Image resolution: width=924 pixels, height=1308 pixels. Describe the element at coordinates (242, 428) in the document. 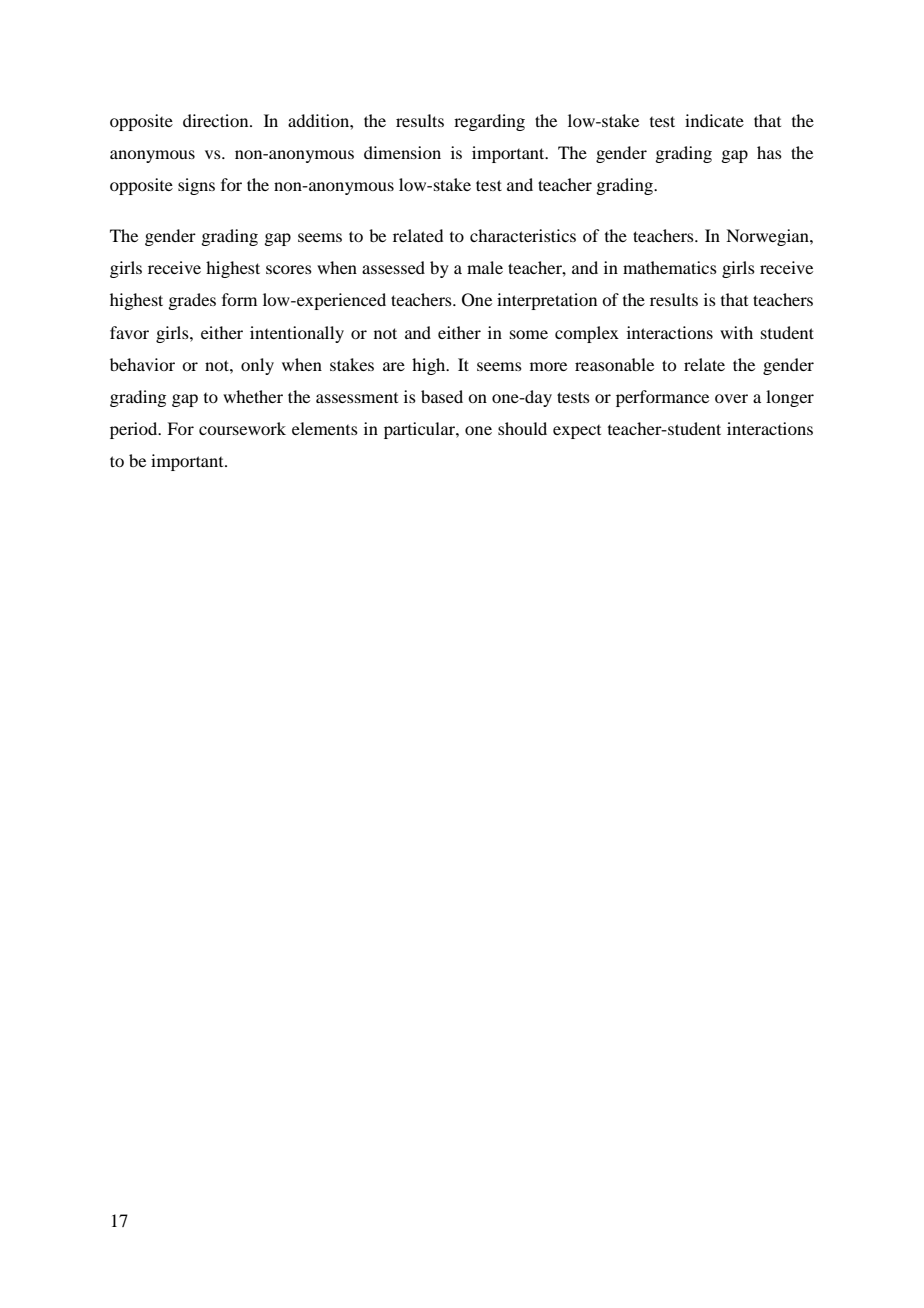

I see `coursework` at that location.
